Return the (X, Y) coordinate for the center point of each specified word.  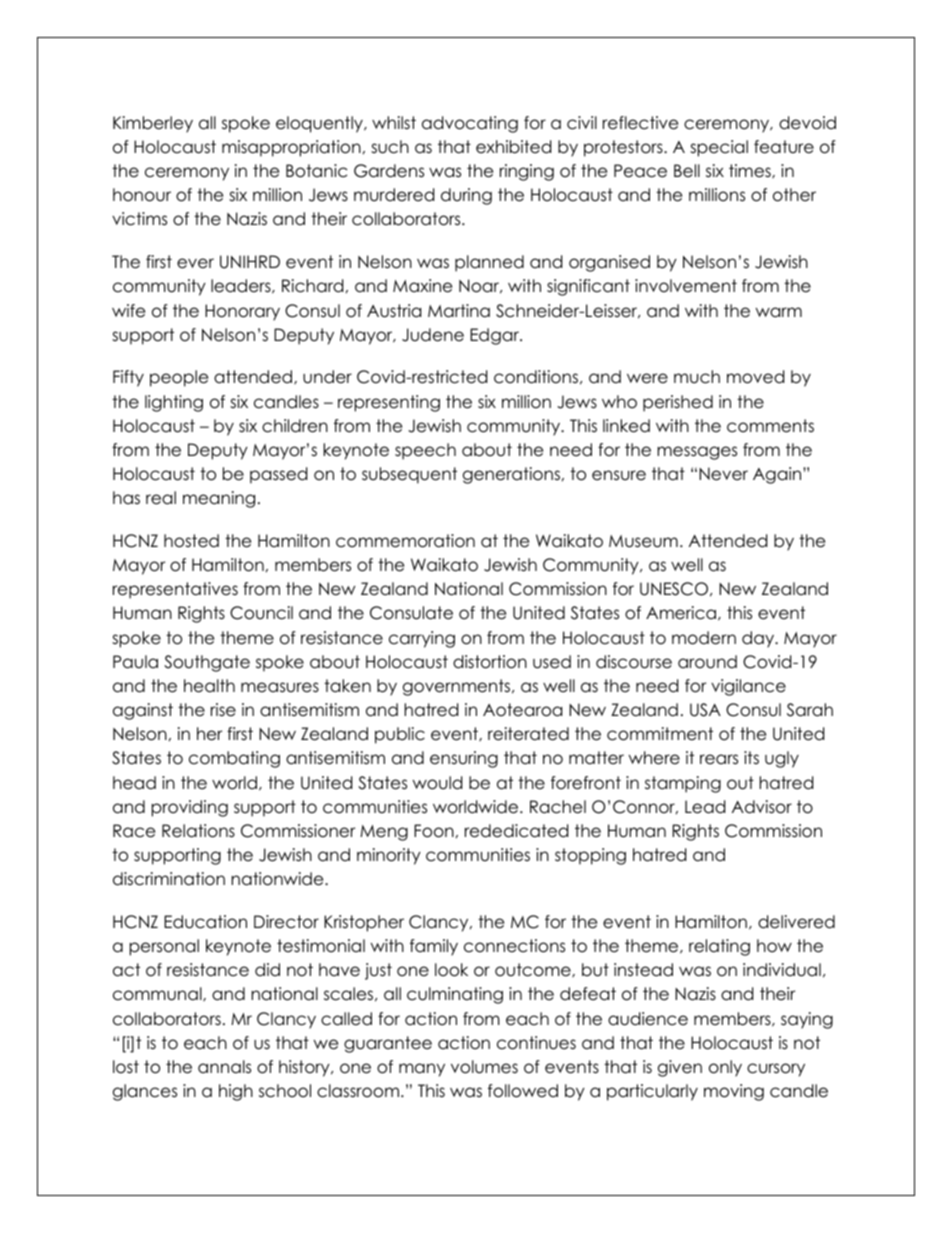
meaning (219, 499)
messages (697, 453)
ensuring (464, 759)
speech (425, 451)
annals (224, 1067)
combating (234, 759)
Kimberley (153, 124)
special (719, 148)
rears (719, 759)
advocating (470, 124)
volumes (484, 1067)
